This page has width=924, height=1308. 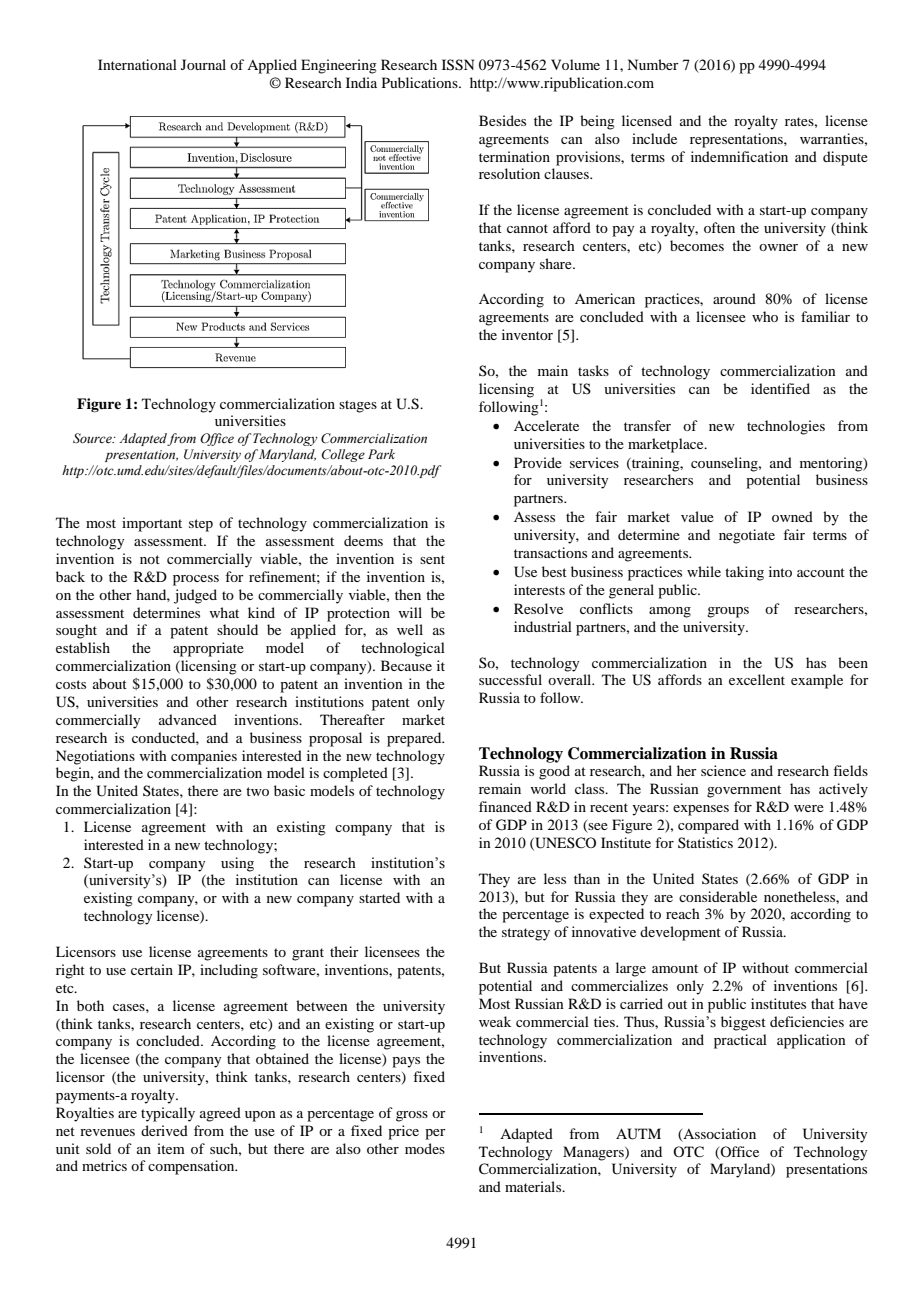 I want to click on item, so click(x=171, y=1148).
